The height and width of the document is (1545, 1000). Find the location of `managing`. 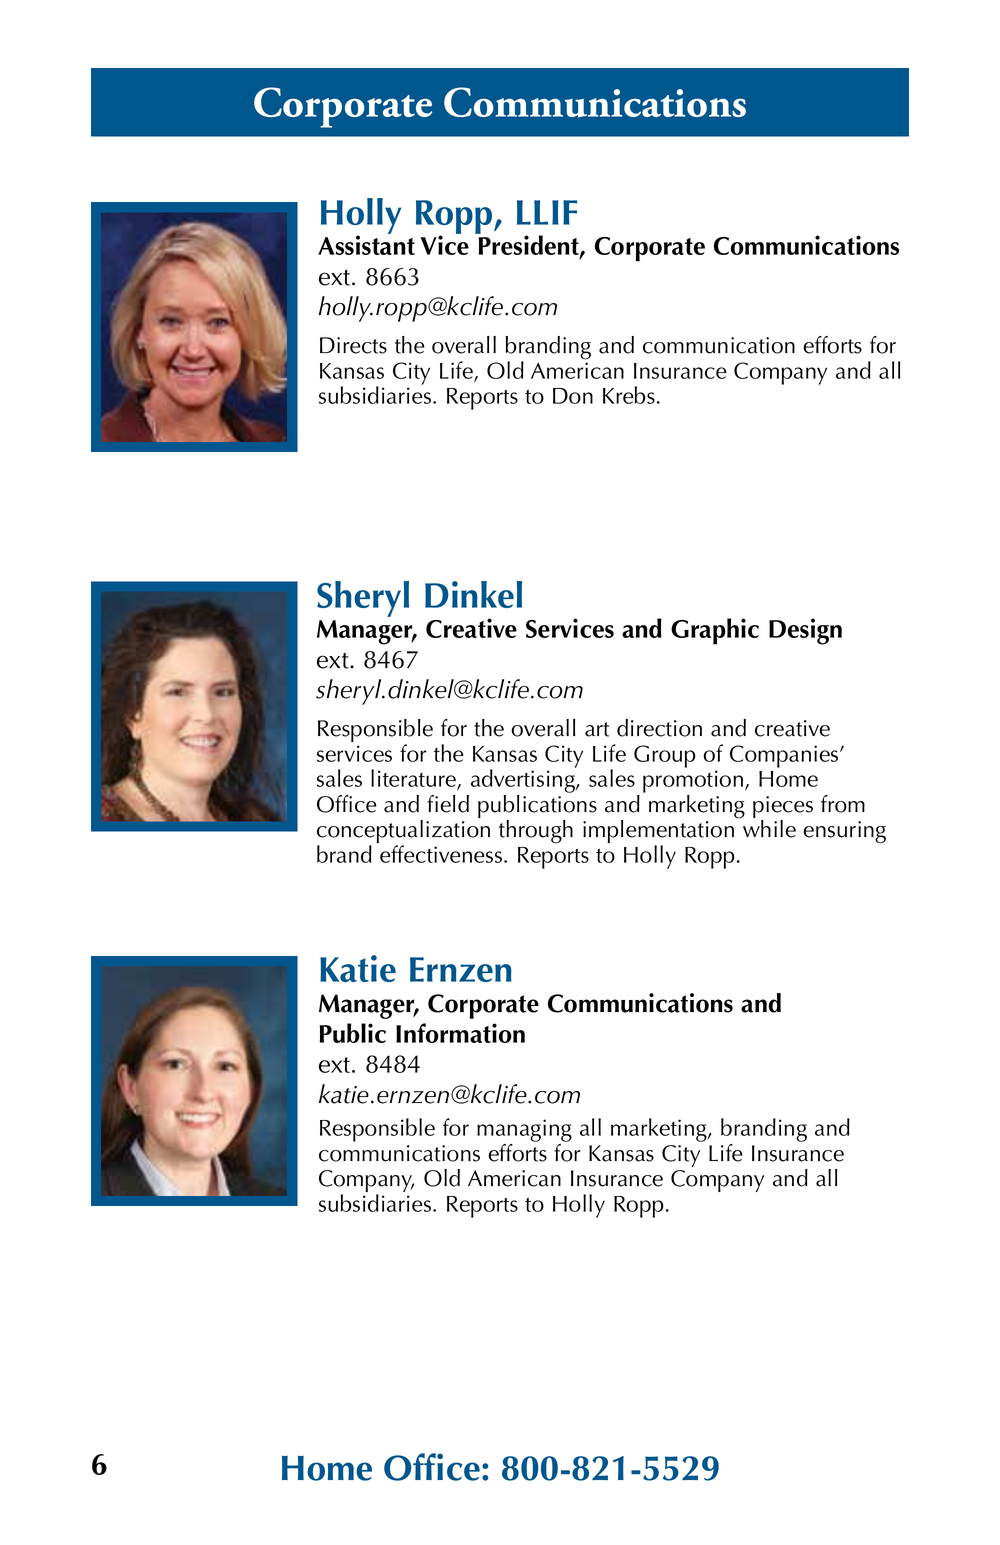

managing is located at coordinates (524, 1132).
